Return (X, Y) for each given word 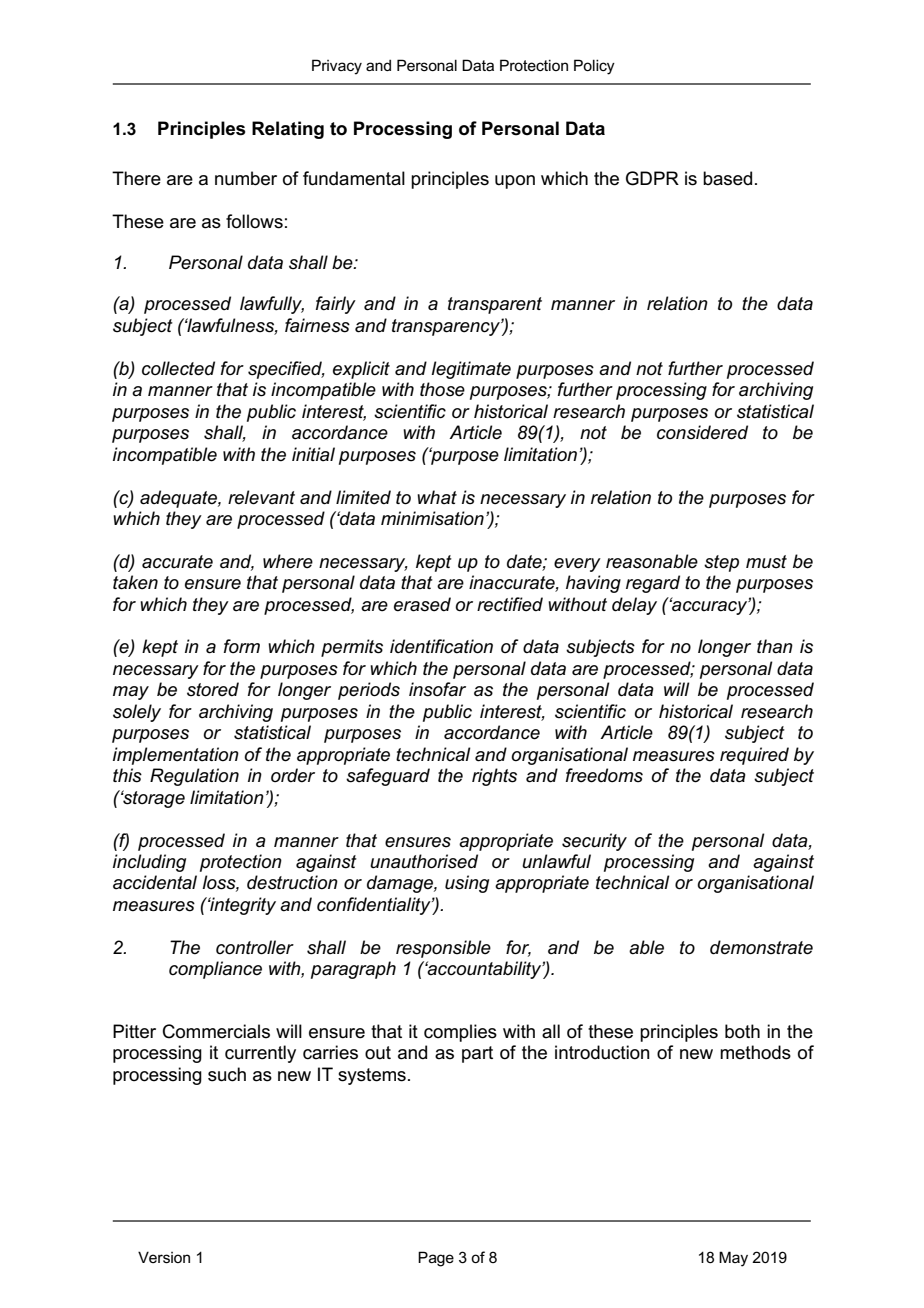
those (442, 389)
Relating (288, 130)
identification (441, 646)
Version (164, 1257)
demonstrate (761, 947)
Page (436, 1259)
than (775, 646)
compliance (215, 970)
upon (515, 182)
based (727, 178)
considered (702, 432)
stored (213, 689)
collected (178, 368)
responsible (443, 949)
